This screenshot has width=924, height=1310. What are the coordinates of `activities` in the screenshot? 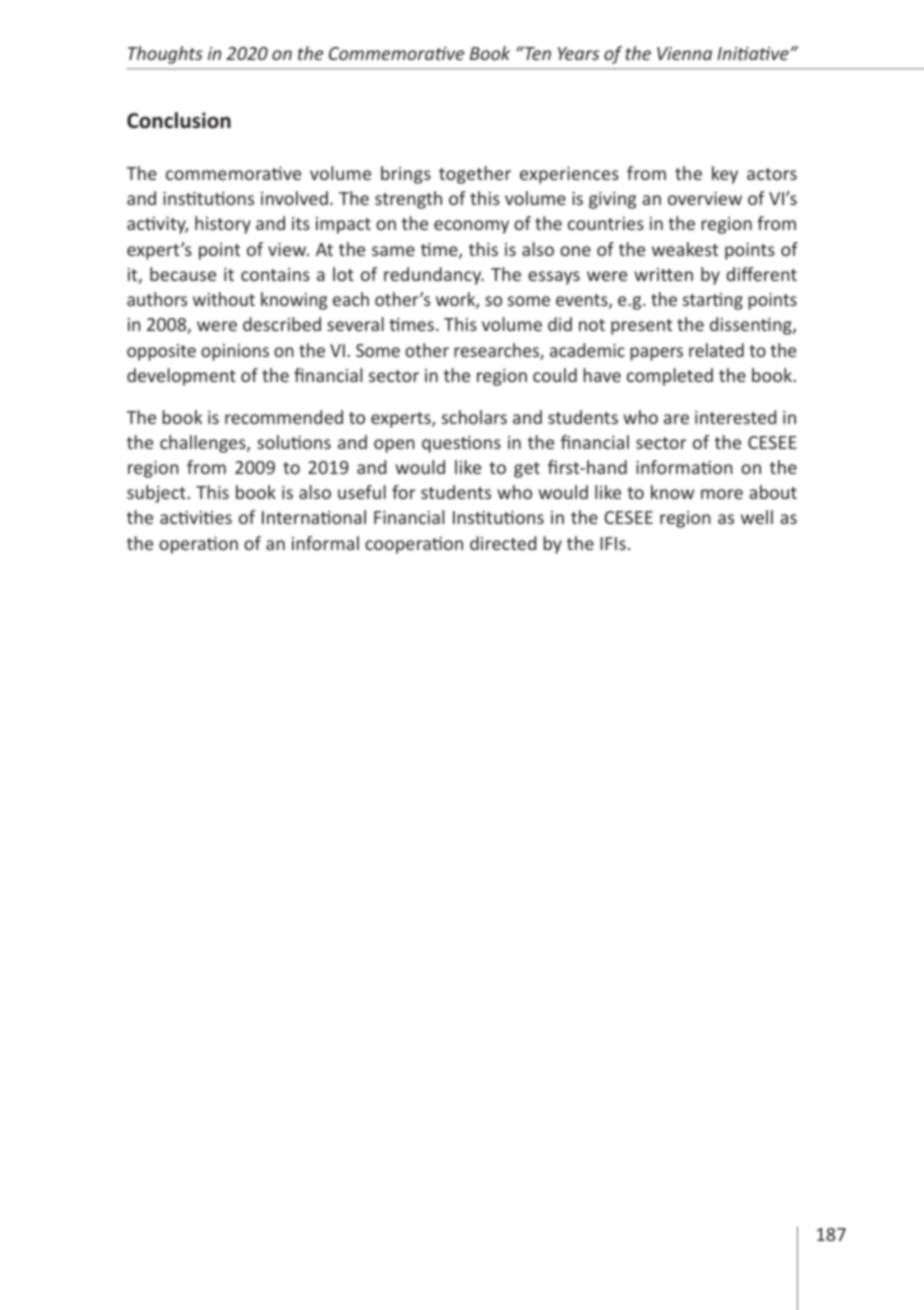 It's located at (196, 517).
